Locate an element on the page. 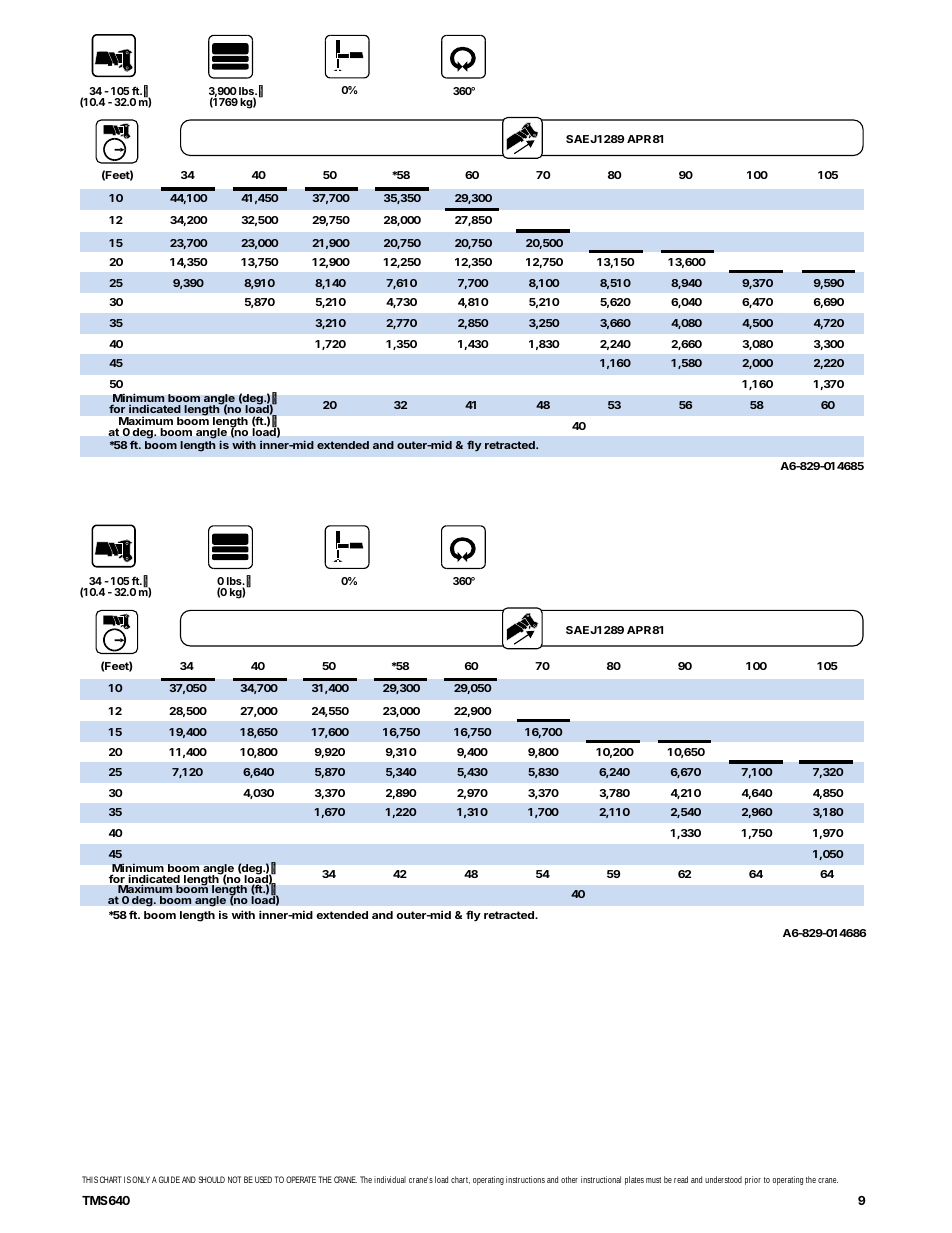 Image resolution: width=952 pixels, height=1233 pixels. other is located at coordinates (569, 1179).
